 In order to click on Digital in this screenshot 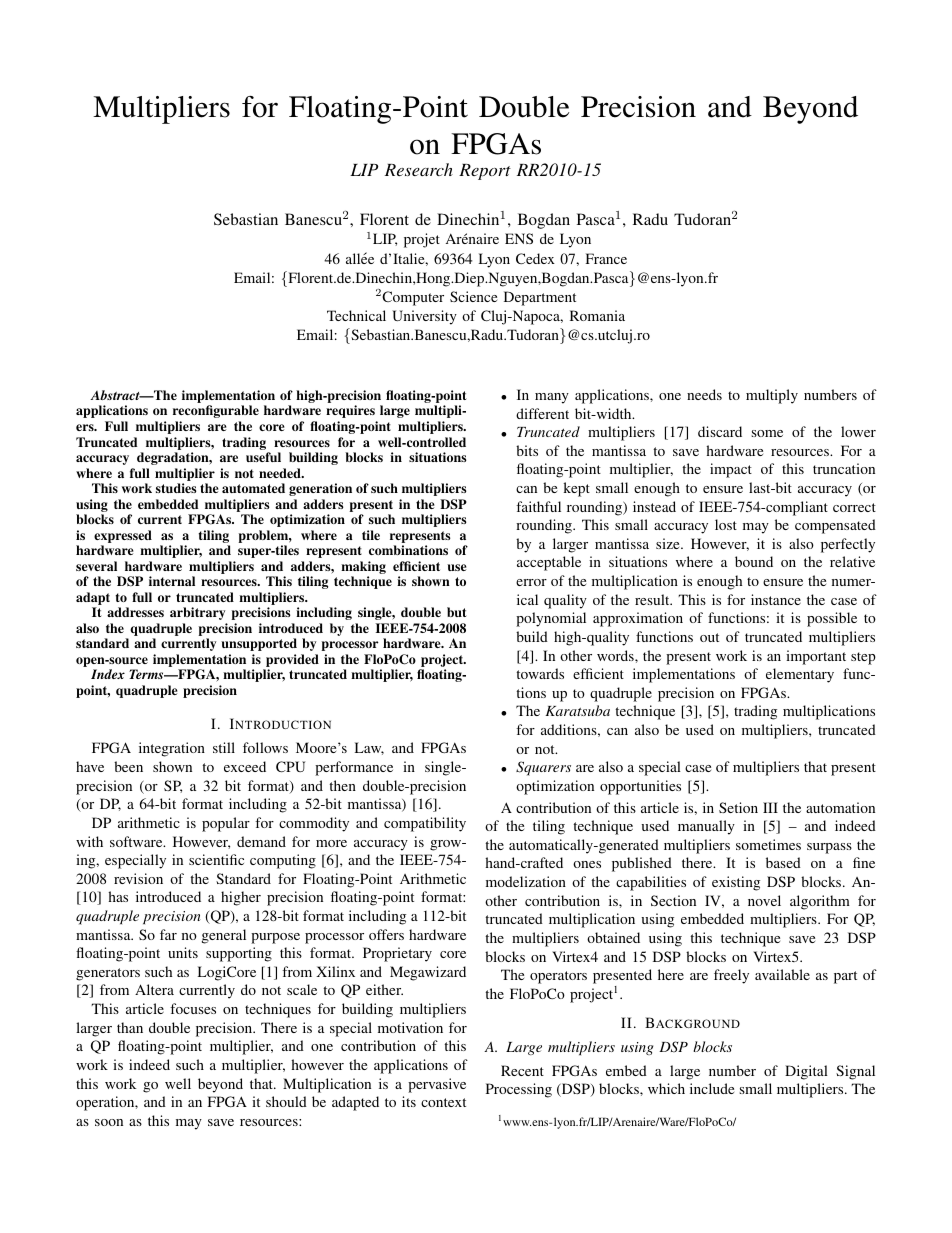, I will do `click(806, 1072)`.
